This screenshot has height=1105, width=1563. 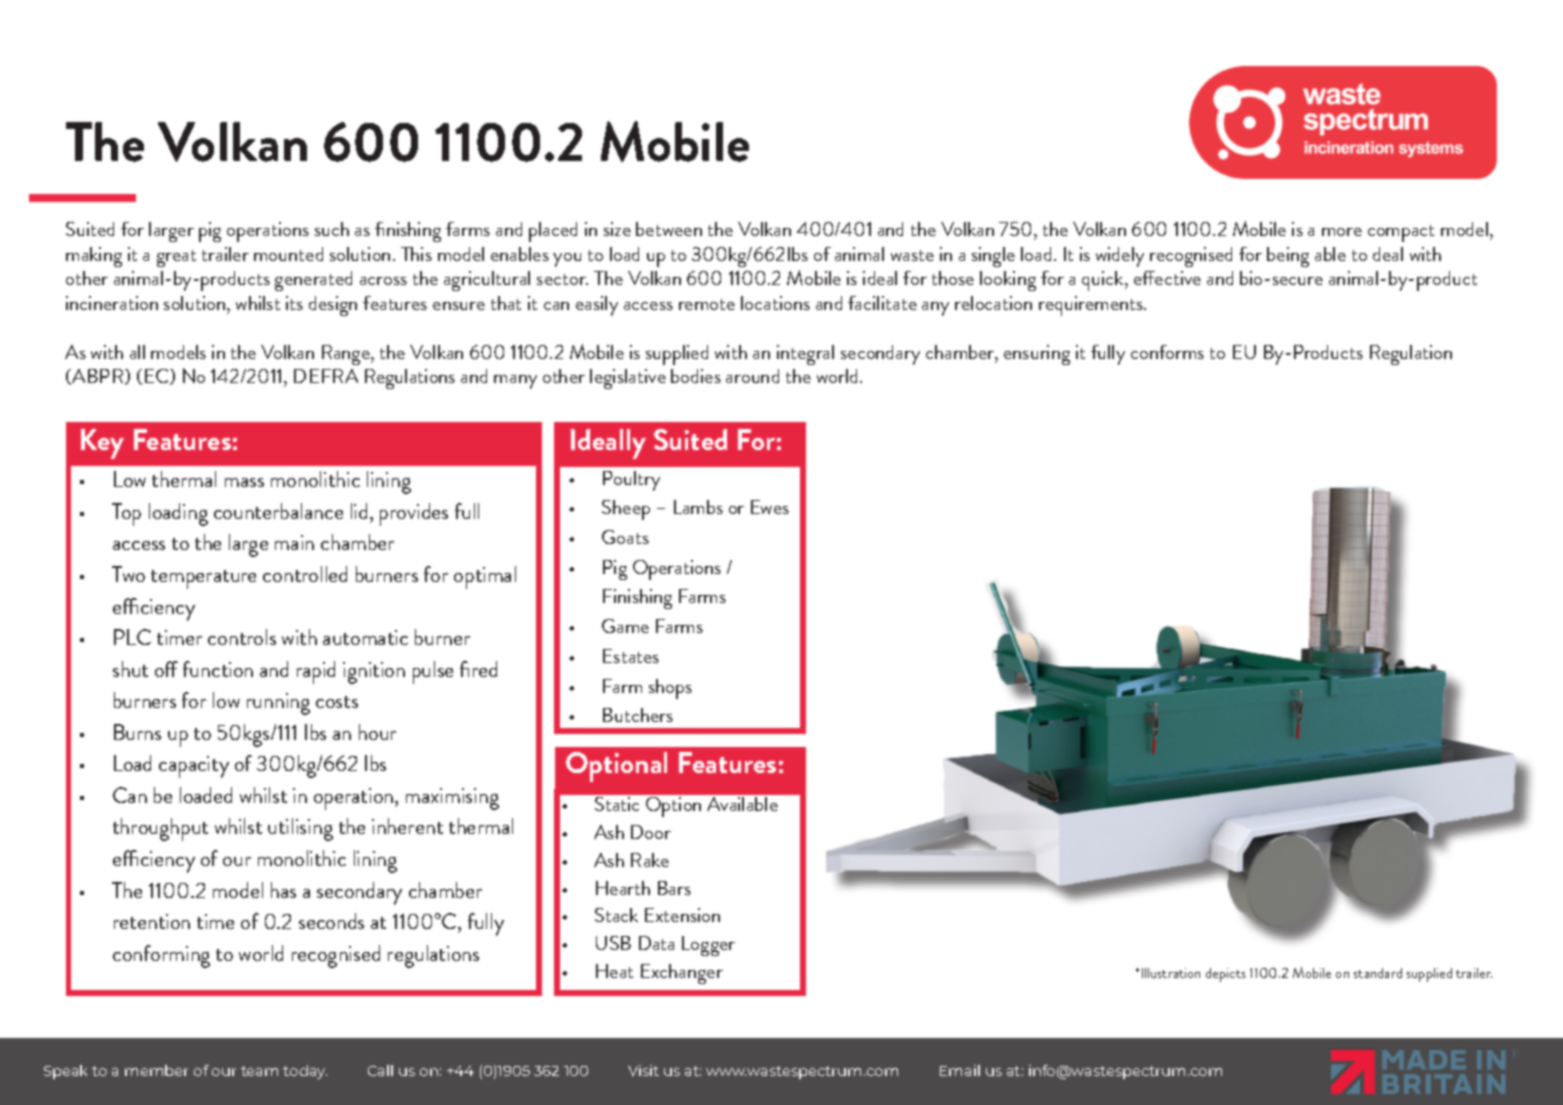 What do you see at coordinates (1288, 257) in the screenshot?
I see `being` at bounding box center [1288, 257].
